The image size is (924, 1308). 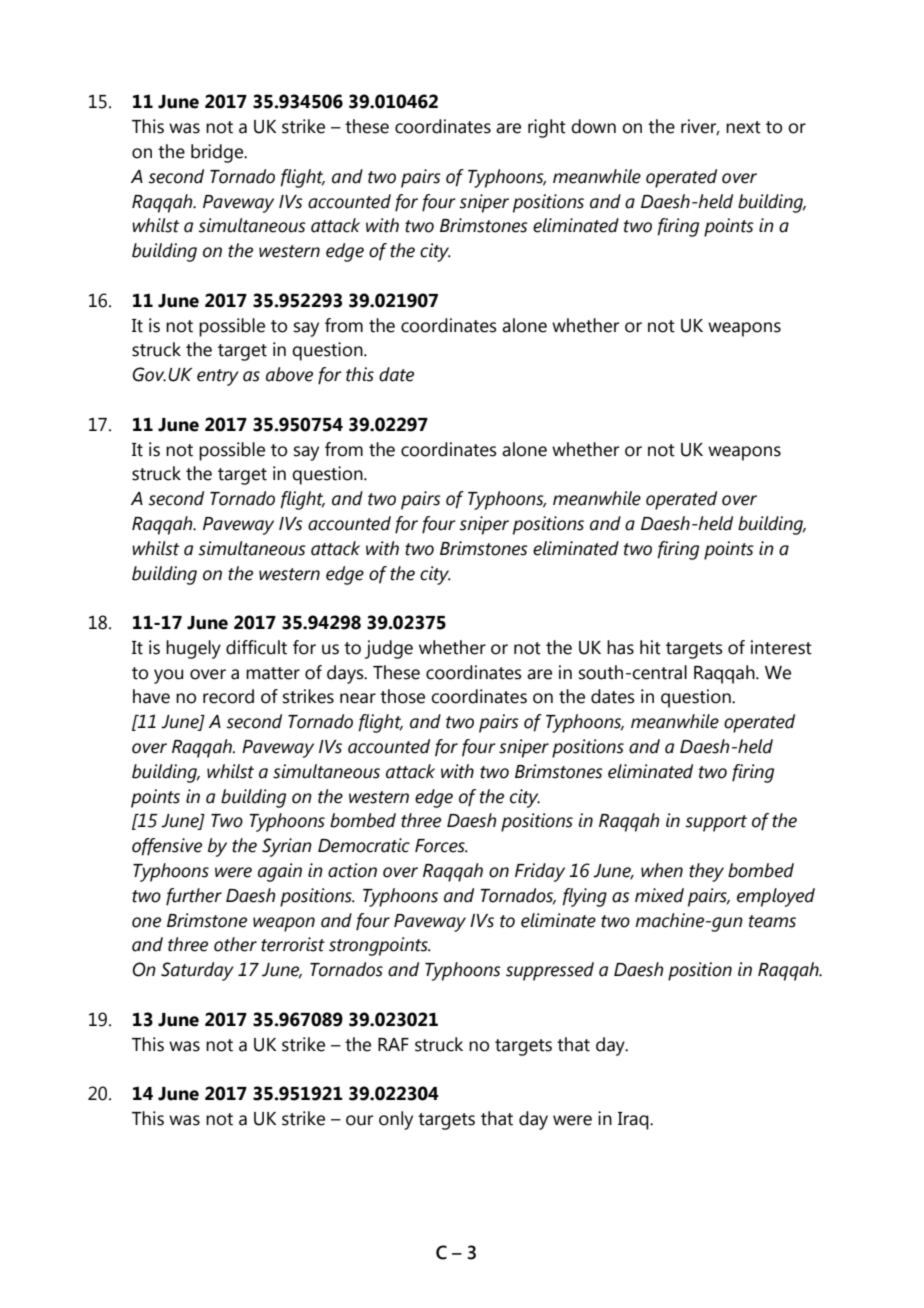 I want to click on above, so click(x=289, y=374).
